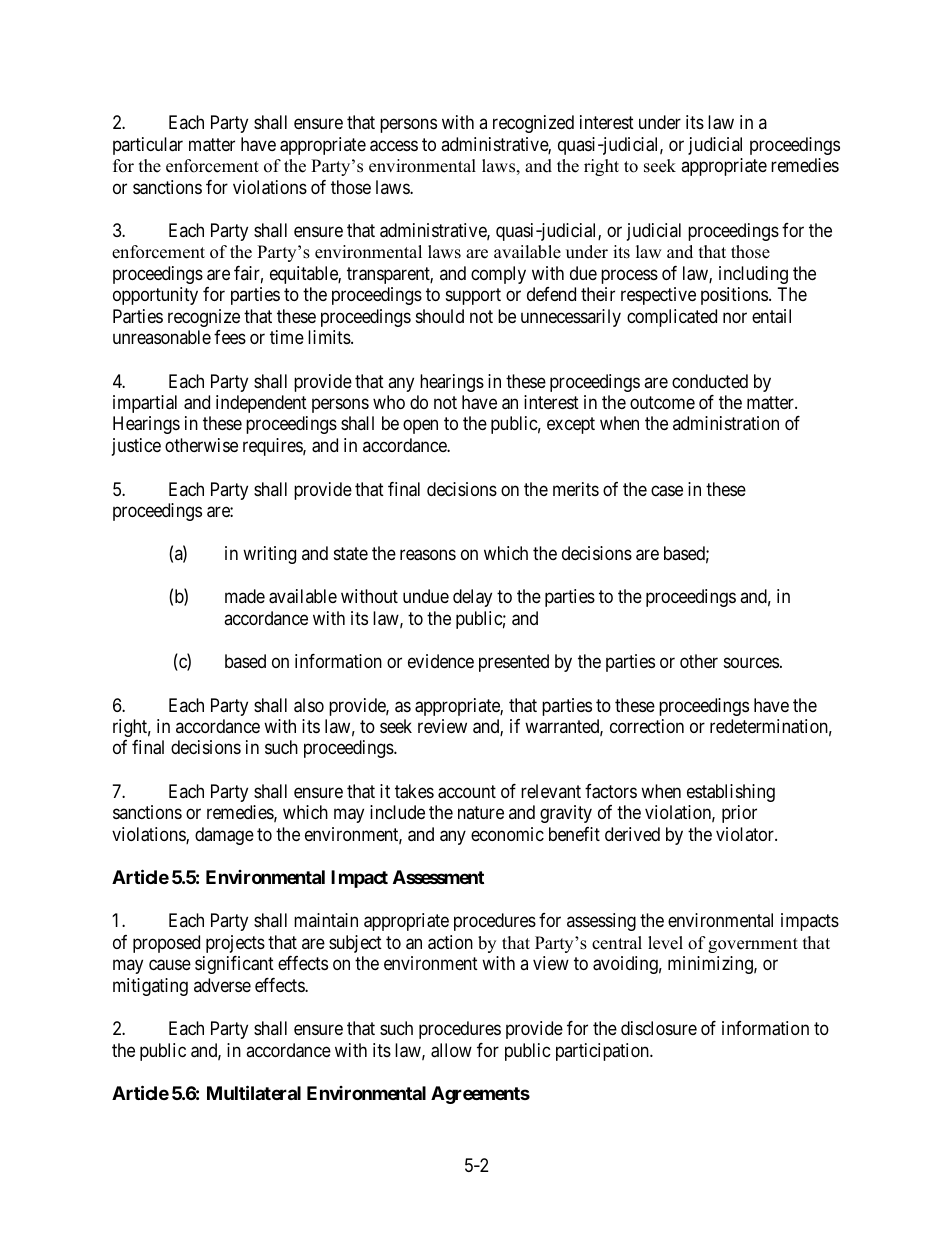  I want to click on access, so click(394, 146).
